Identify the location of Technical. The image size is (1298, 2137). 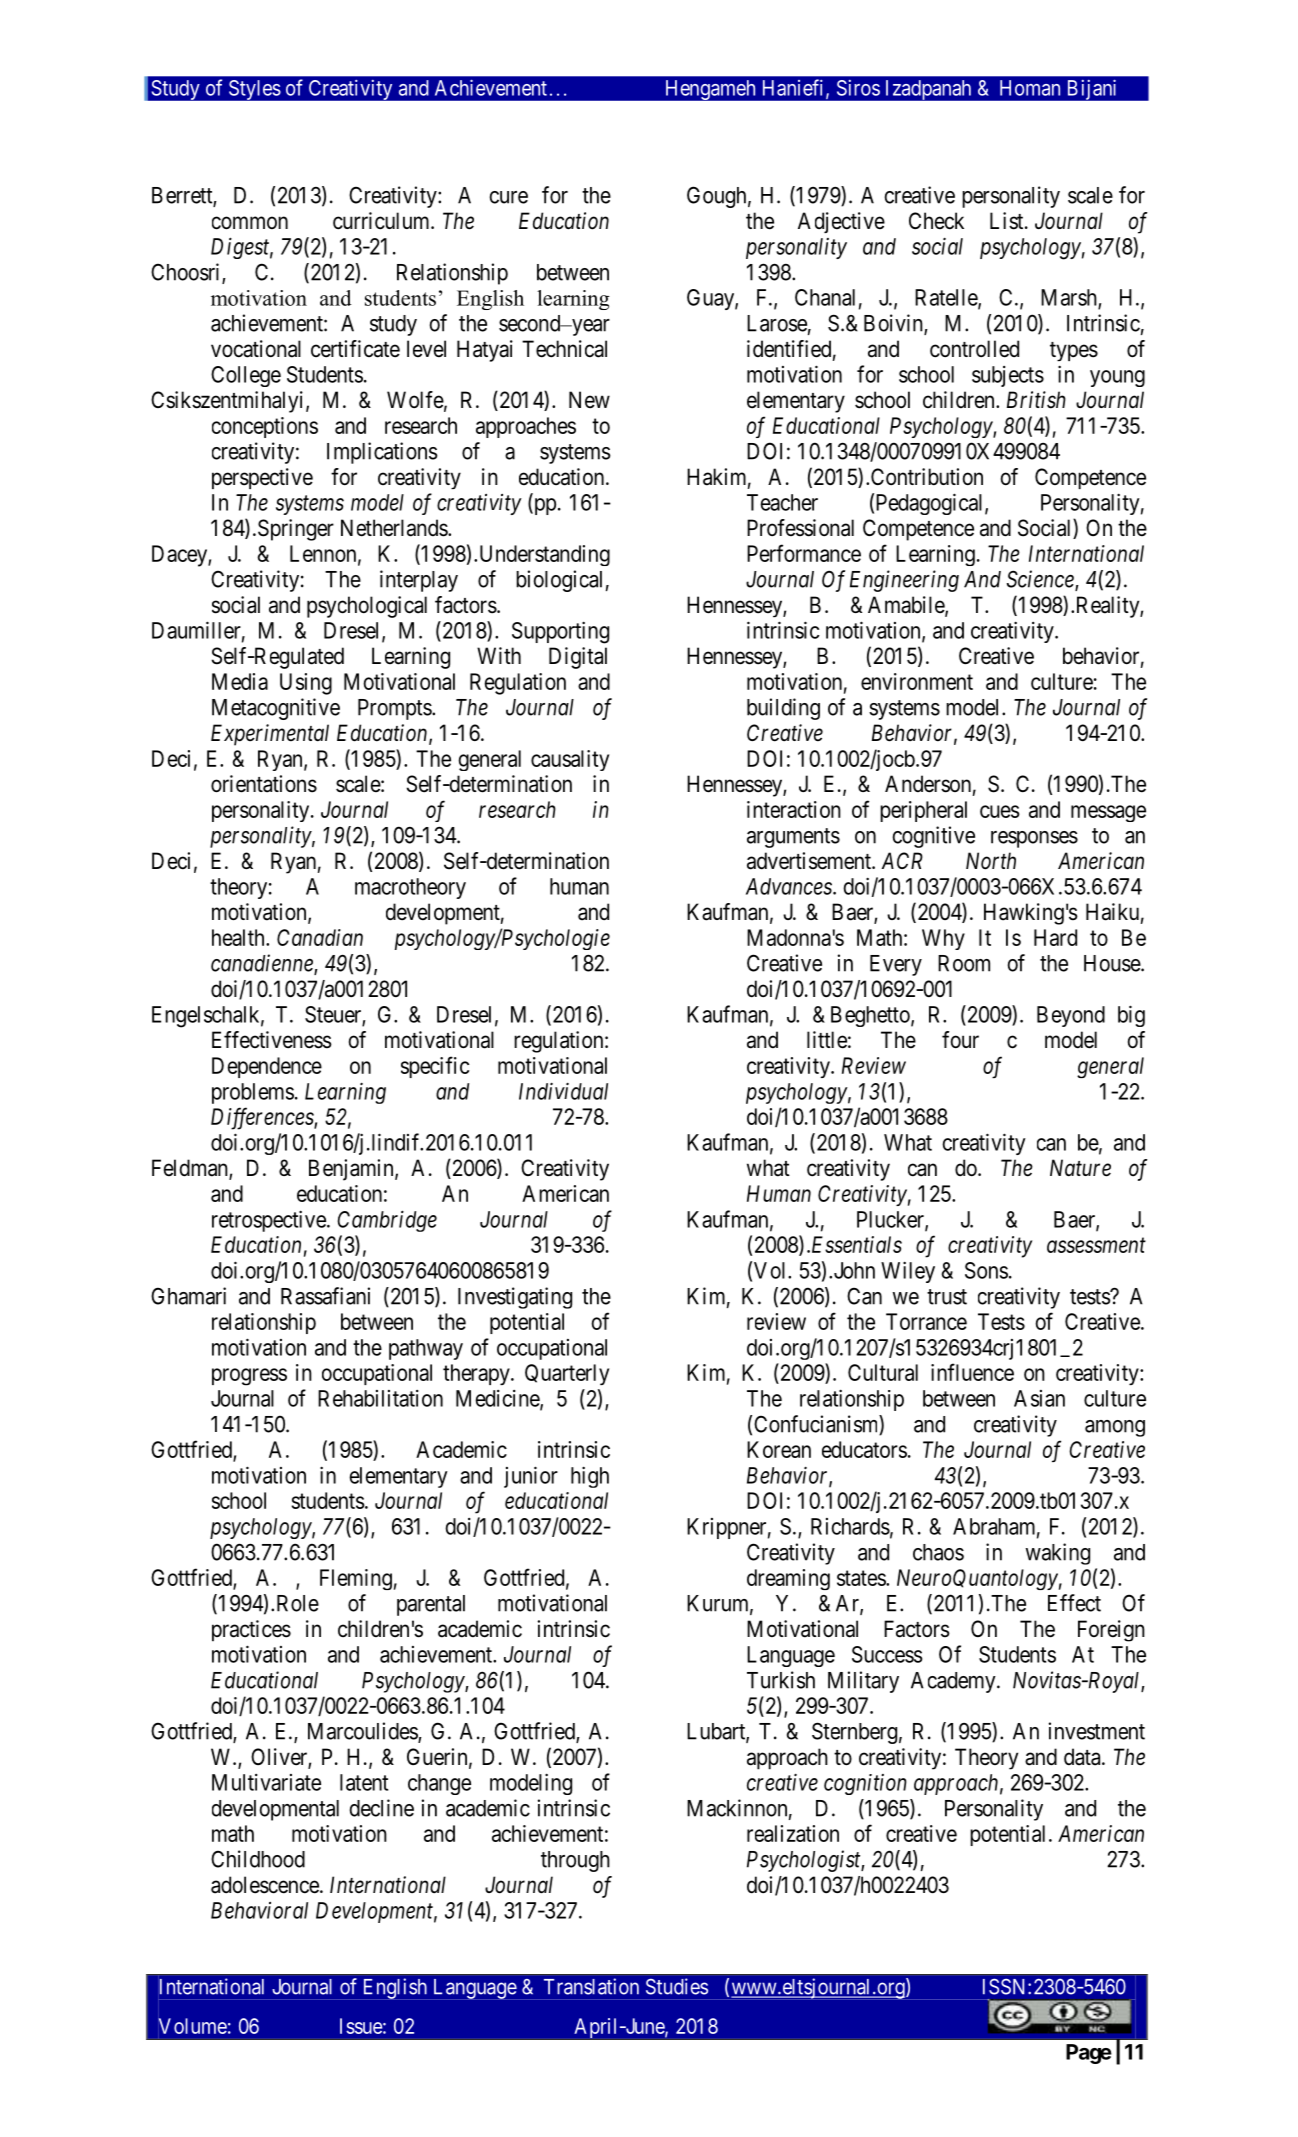
(564, 349).
